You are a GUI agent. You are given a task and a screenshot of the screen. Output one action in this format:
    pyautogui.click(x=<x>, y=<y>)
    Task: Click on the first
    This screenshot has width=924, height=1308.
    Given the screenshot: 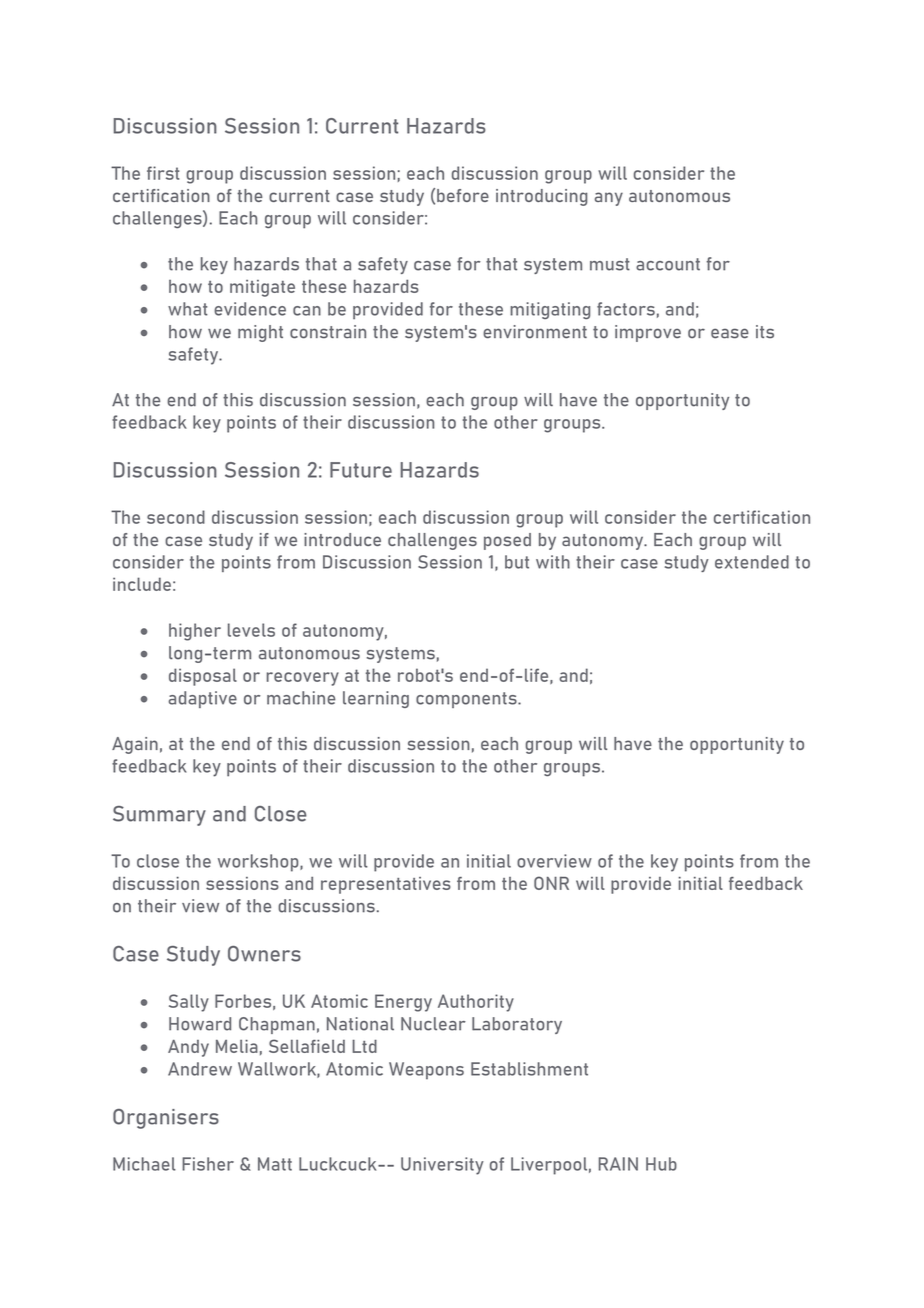 What is the action you would take?
    pyautogui.click(x=163, y=173)
